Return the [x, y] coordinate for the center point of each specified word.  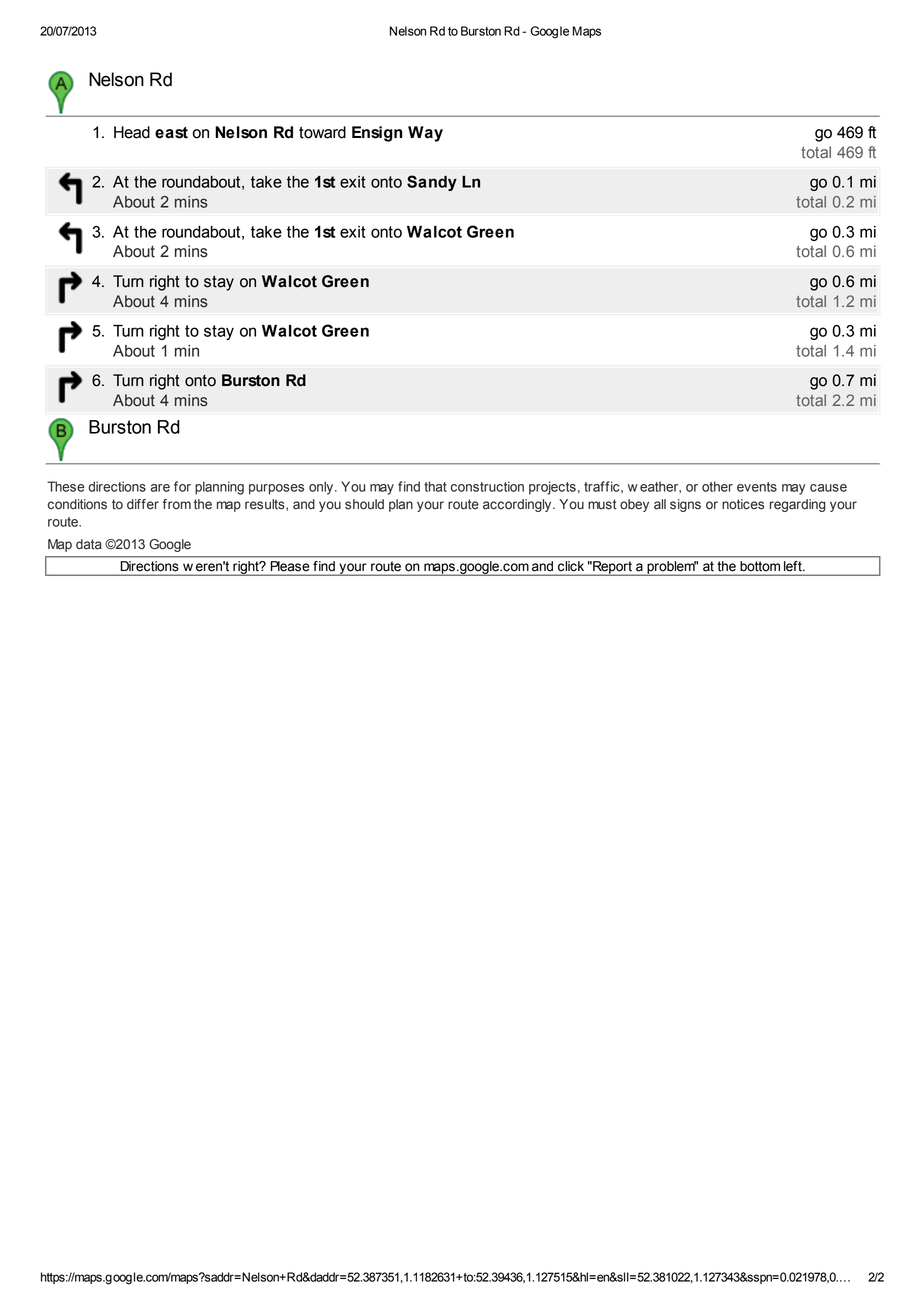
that [435, 486]
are [160, 488]
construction [487, 486]
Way [425, 134]
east [171, 133]
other [717, 486]
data [89, 544]
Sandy [432, 183]
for [182, 486]
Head [132, 132]
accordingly [518, 505]
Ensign [377, 134]
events [757, 487]
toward [322, 132]
